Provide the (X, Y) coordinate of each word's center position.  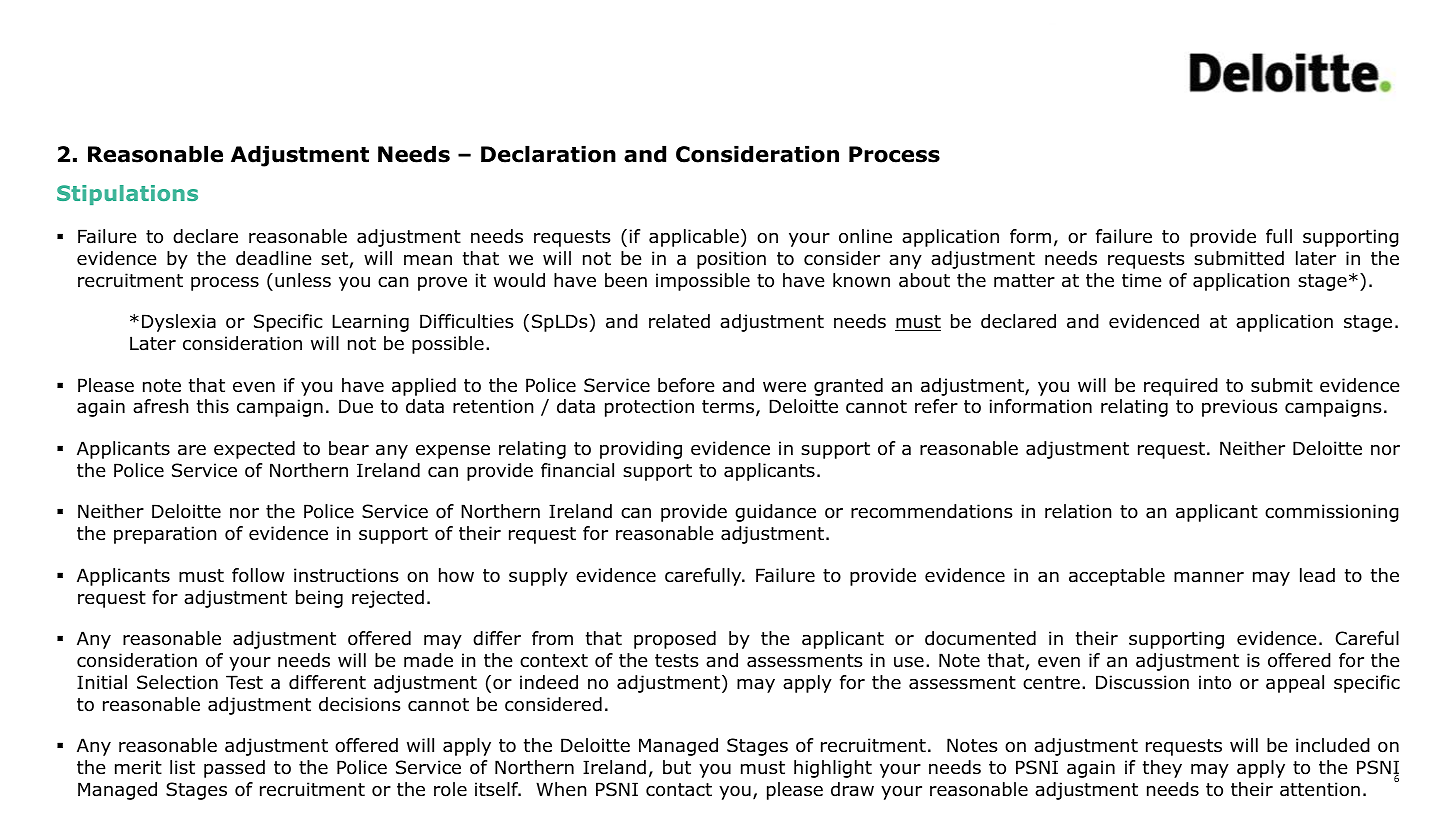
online (865, 236)
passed (234, 769)
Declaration (548, 154)
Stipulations (127, 195)
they (1162, 769)
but (677, 767)
